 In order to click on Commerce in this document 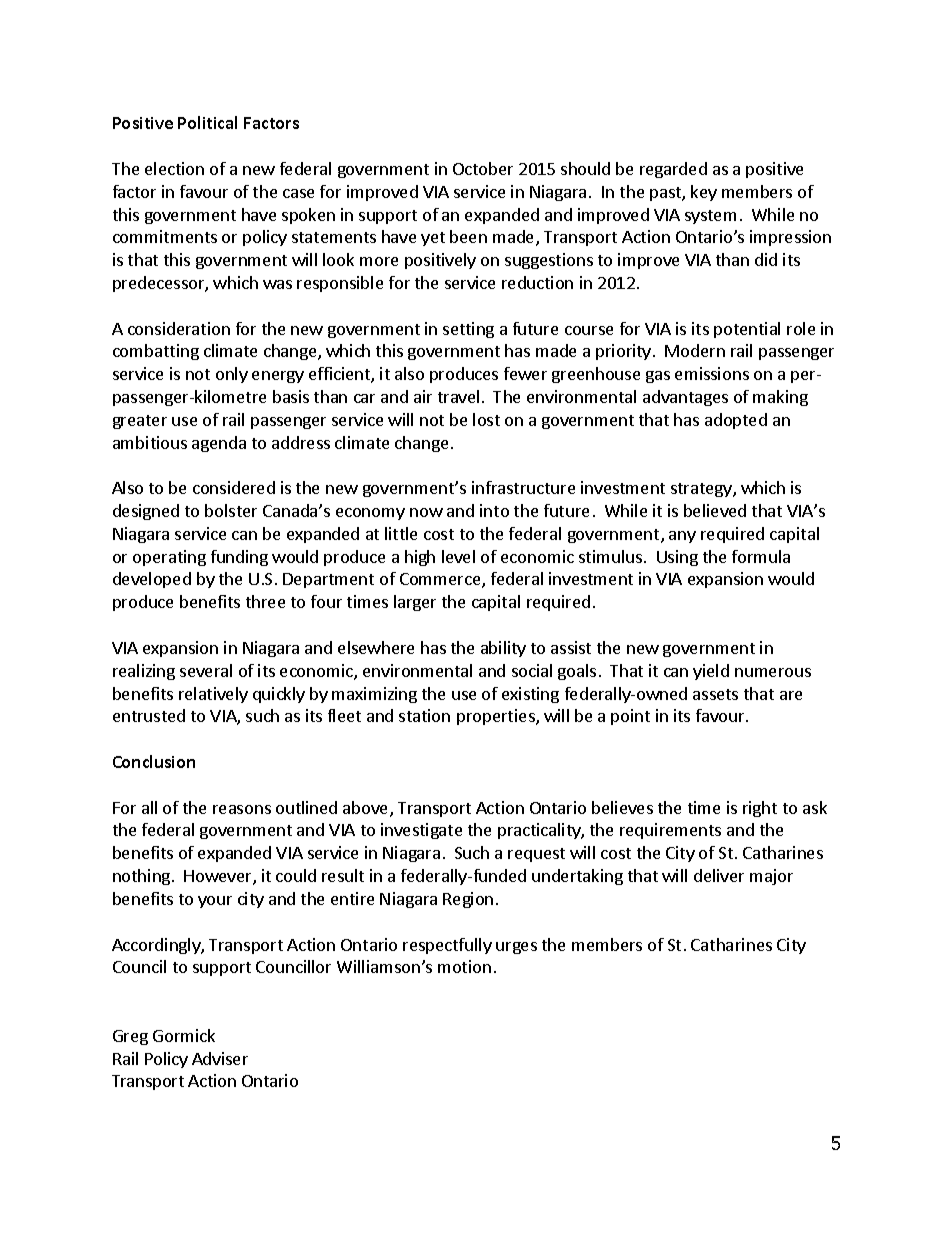, I will do `click(441, 580)`.
